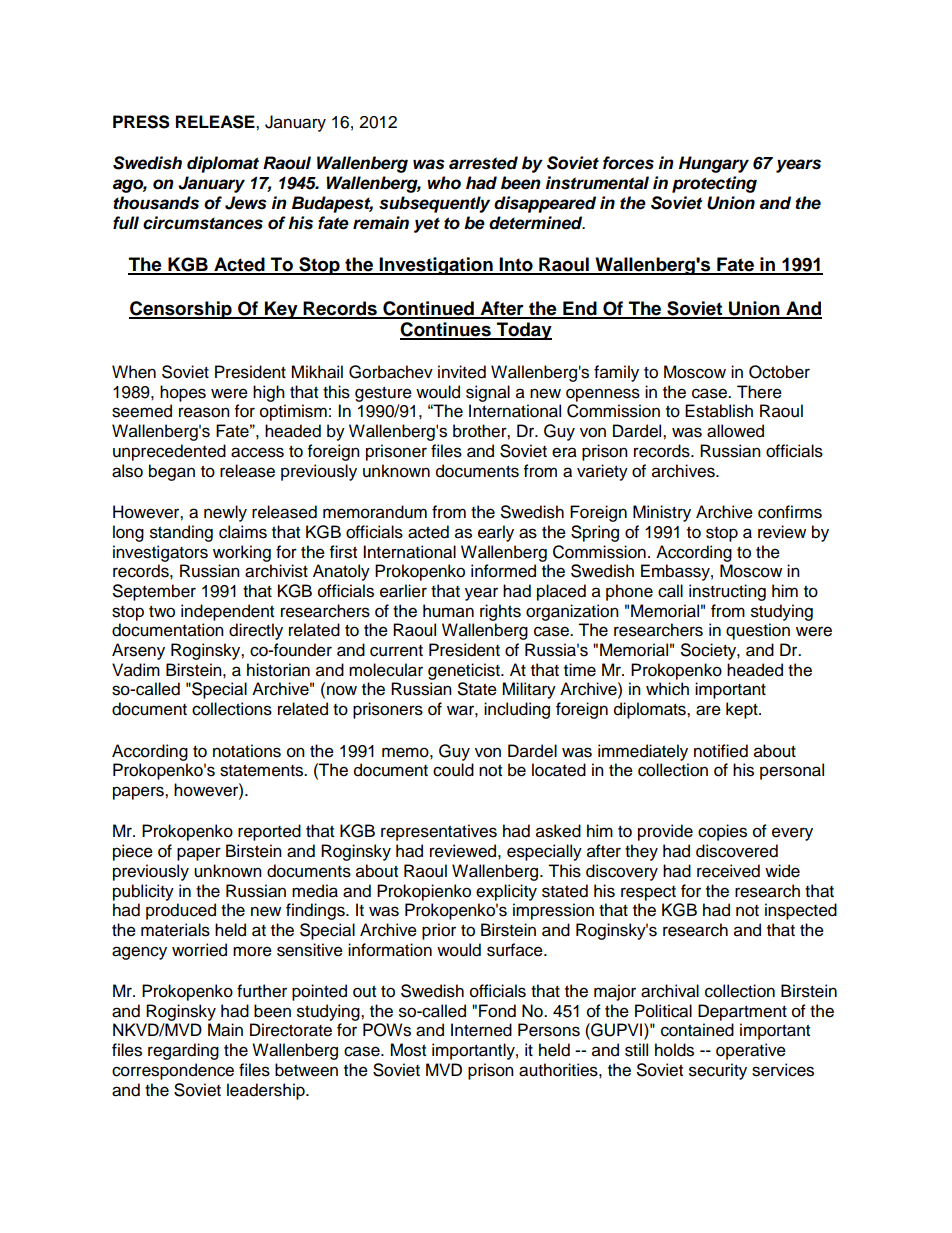  What do you see at coordinates (246, 203) in the image?
I see `Jews` at bounding box center [246, 203].
